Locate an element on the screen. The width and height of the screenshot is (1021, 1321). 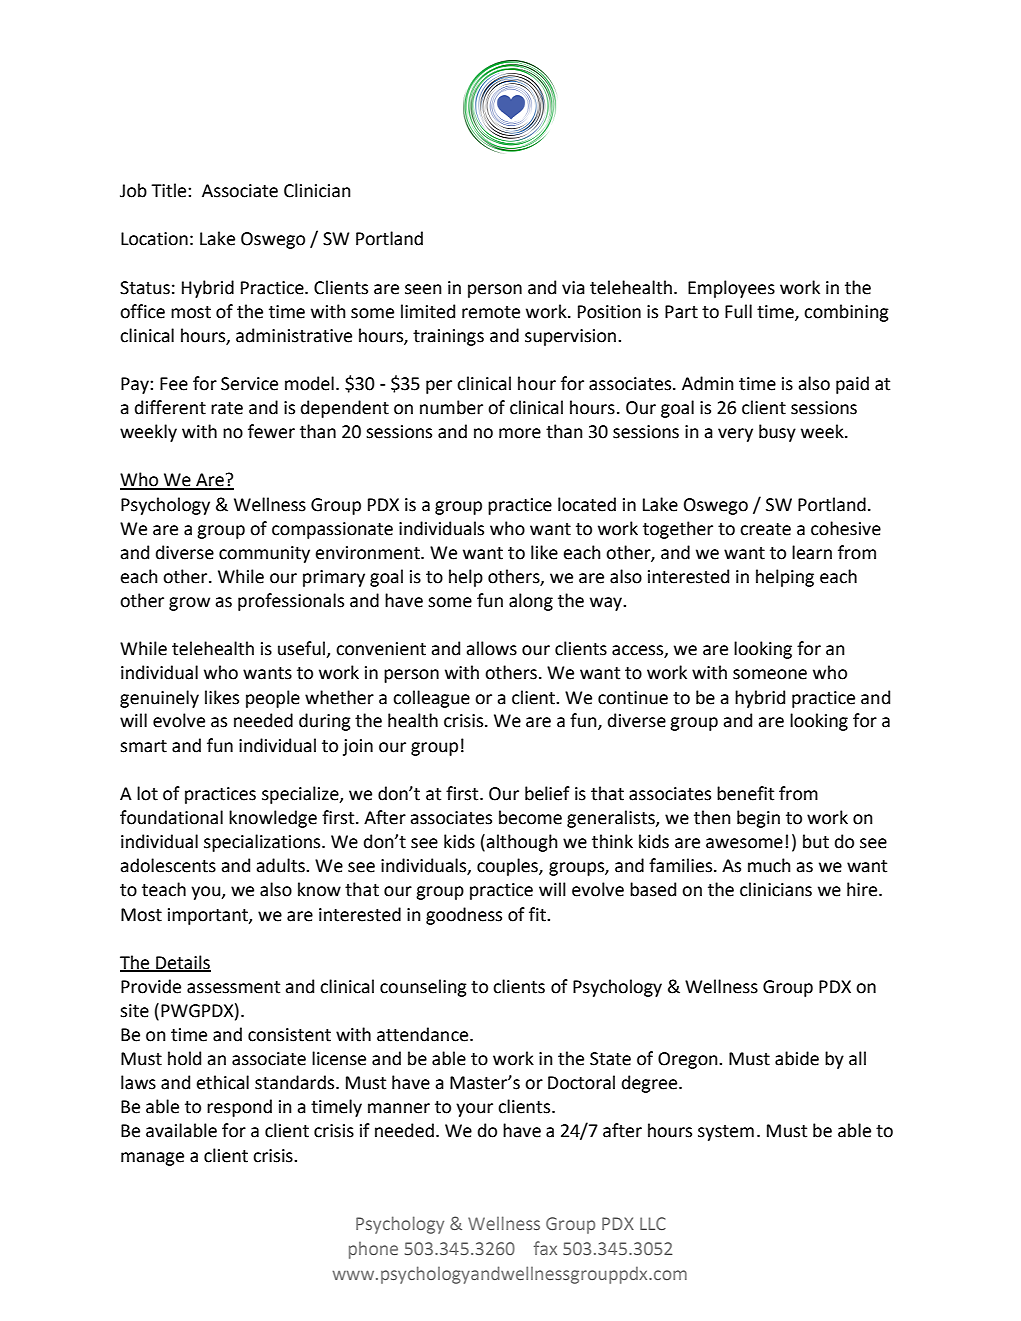
assessment is located at coordinates (233, 987).
